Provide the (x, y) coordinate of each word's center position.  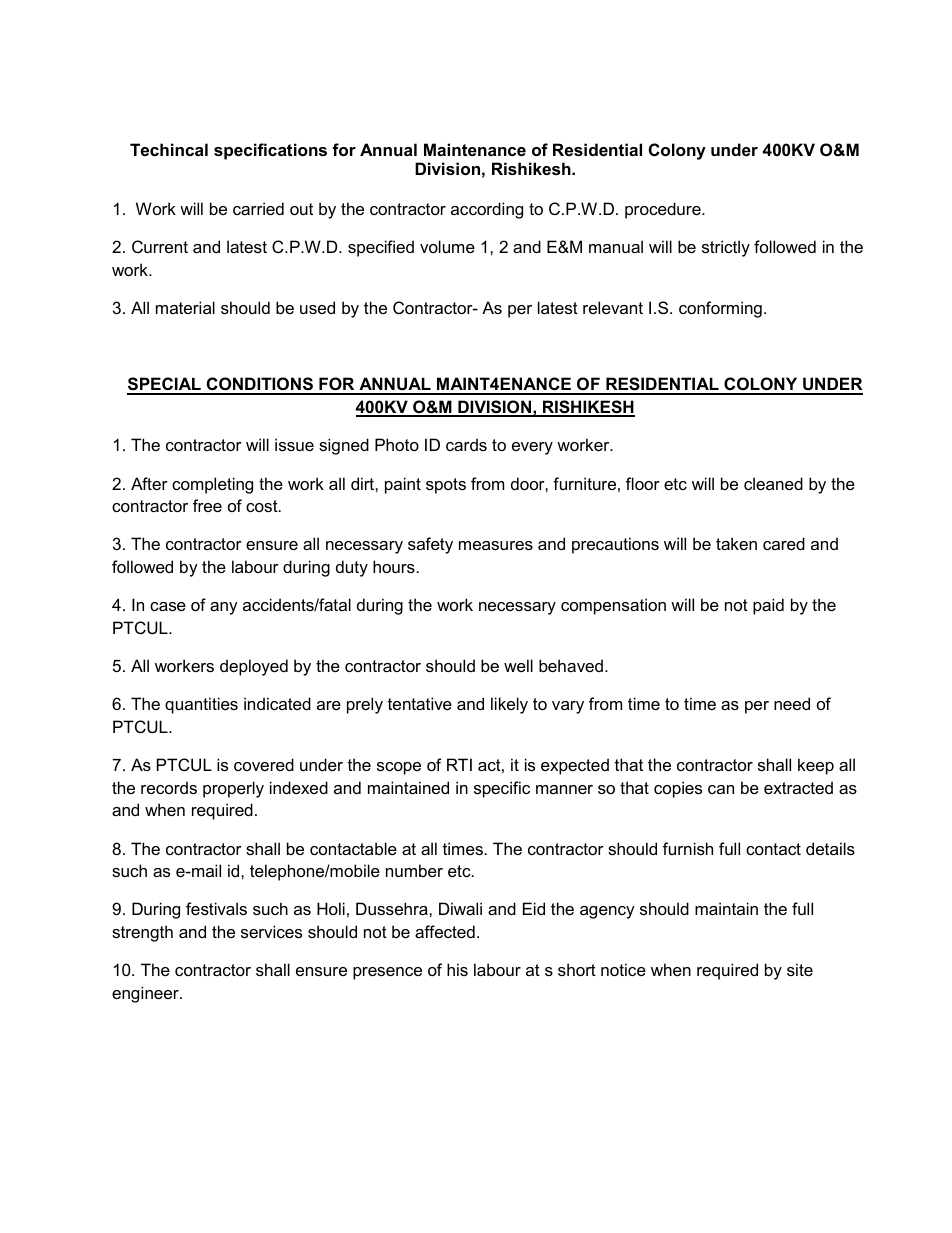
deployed (254, 667)
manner (564, 789)
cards (466, 444)
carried (258, 208)
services (271, 931)
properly (233, 789)
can (721, 789)
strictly (726, 248)
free (207, 505)
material (185, 307)
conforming (720, 309)
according (487, 210)
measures (496, 545)
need (792, 703)
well (518, 665)
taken (736, 543)
